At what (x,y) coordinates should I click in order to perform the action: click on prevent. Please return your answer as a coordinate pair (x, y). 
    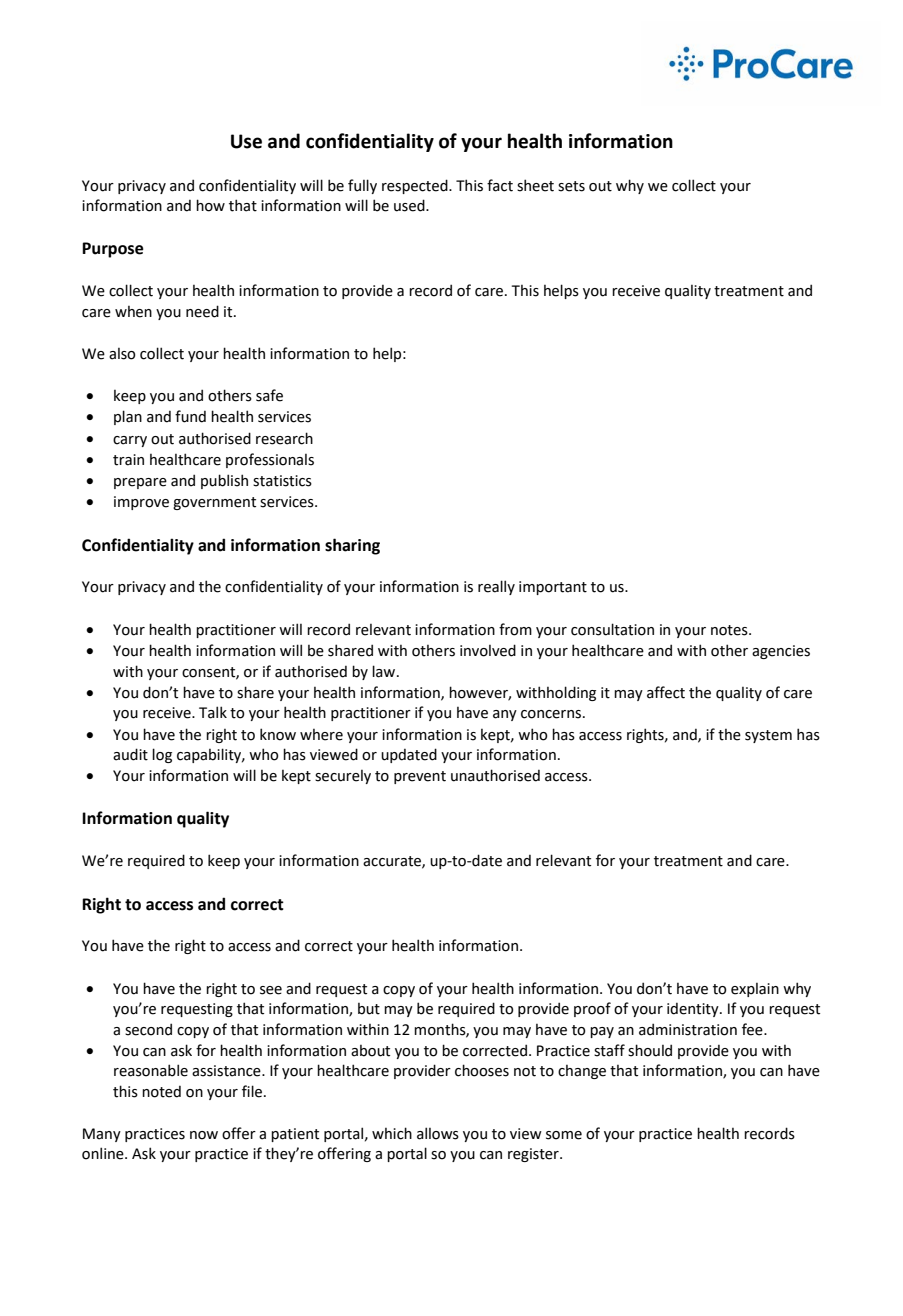
    Looking at the image, I should click on (420, 777).
